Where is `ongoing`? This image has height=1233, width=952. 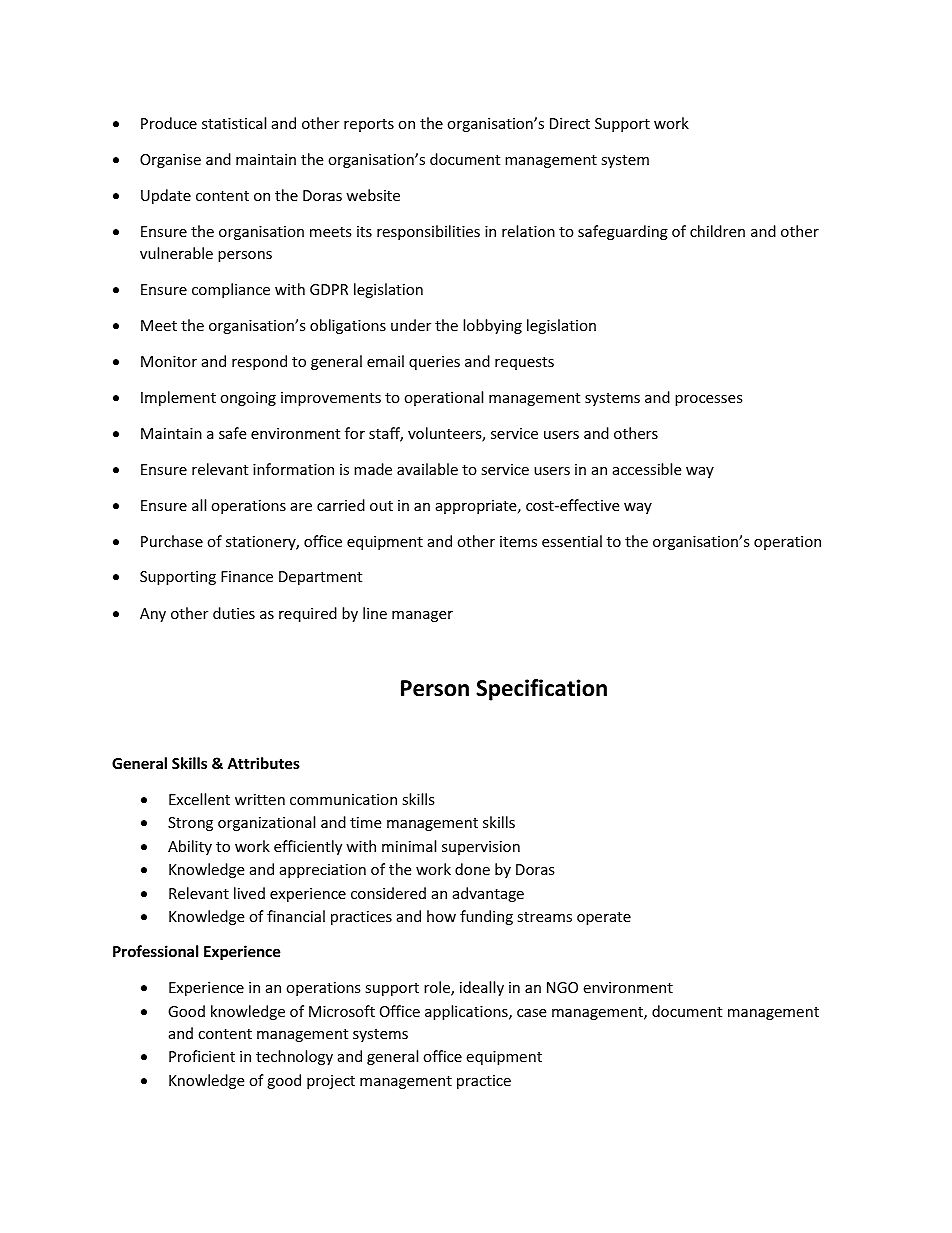 ongoing is located at coordinates (248, 399).
